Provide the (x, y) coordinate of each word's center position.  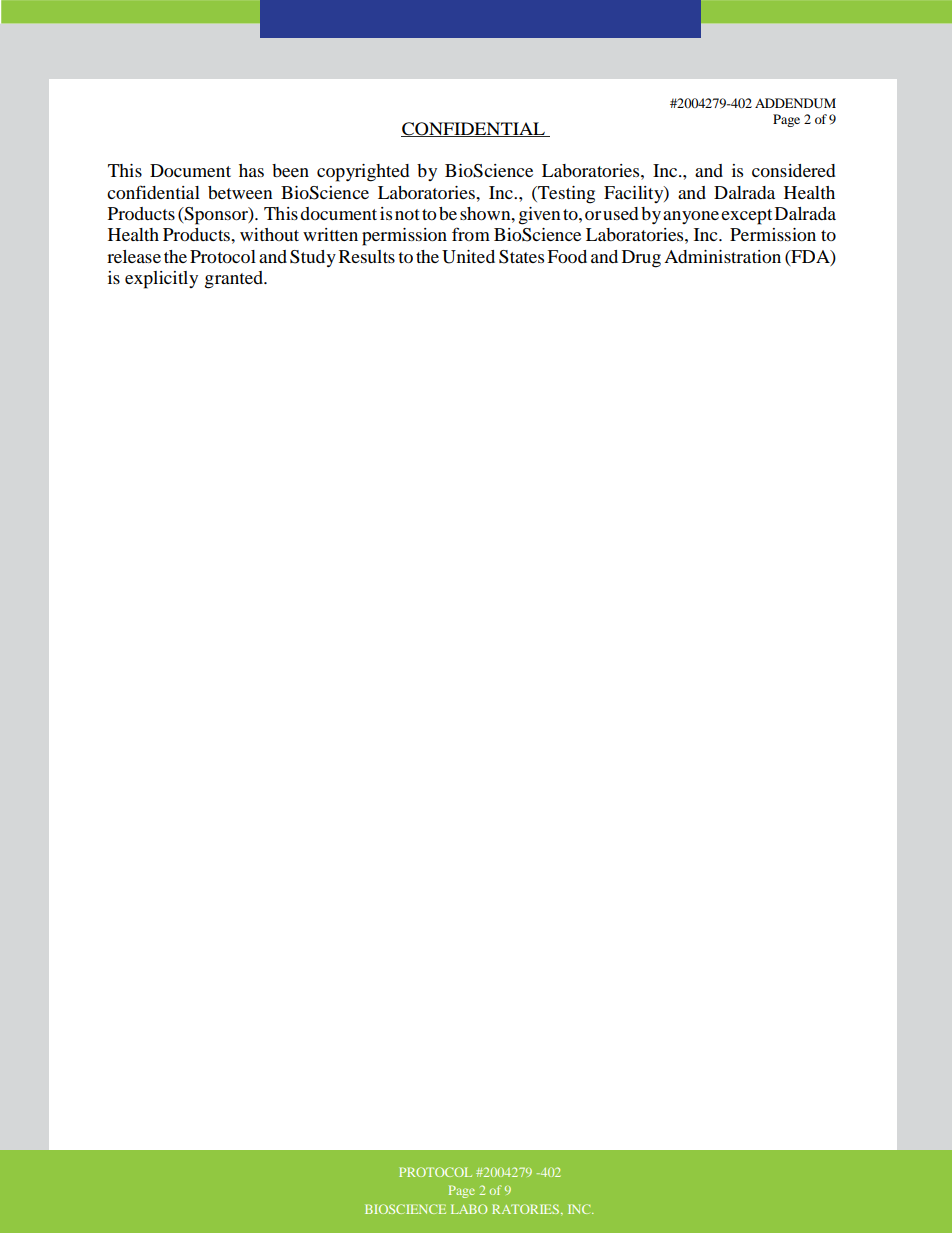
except (746, 217)
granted (235, 280)
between (240, 192)
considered (793, 170)
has (251, 170)
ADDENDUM (795, 103)
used (620, 213)
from (471, 234)
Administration (722, 256)
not (407, 214)
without (269, 234)
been (290, 170)
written (330, 234)
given (539, 216)
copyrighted (363, 173)
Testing (565, 195)
